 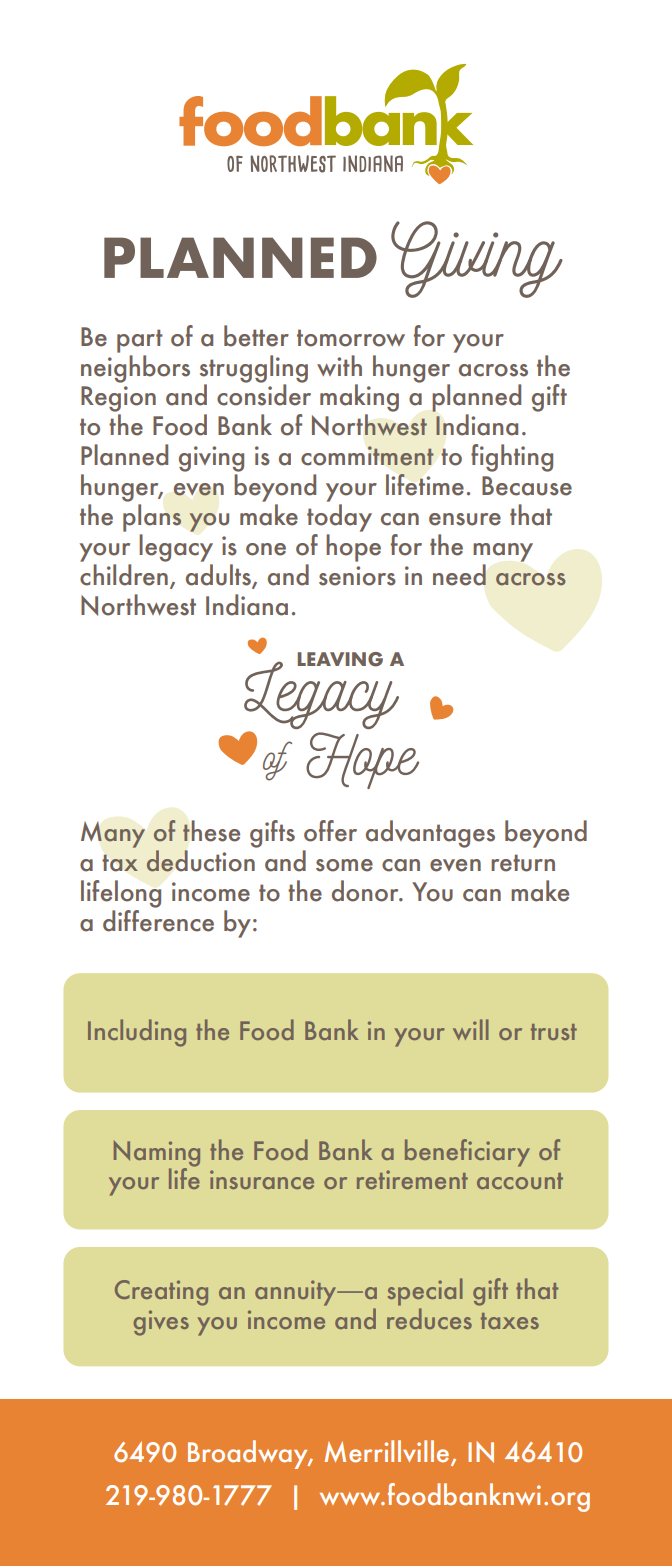 I want to click on neighbors, so click(x=135, y=369).
